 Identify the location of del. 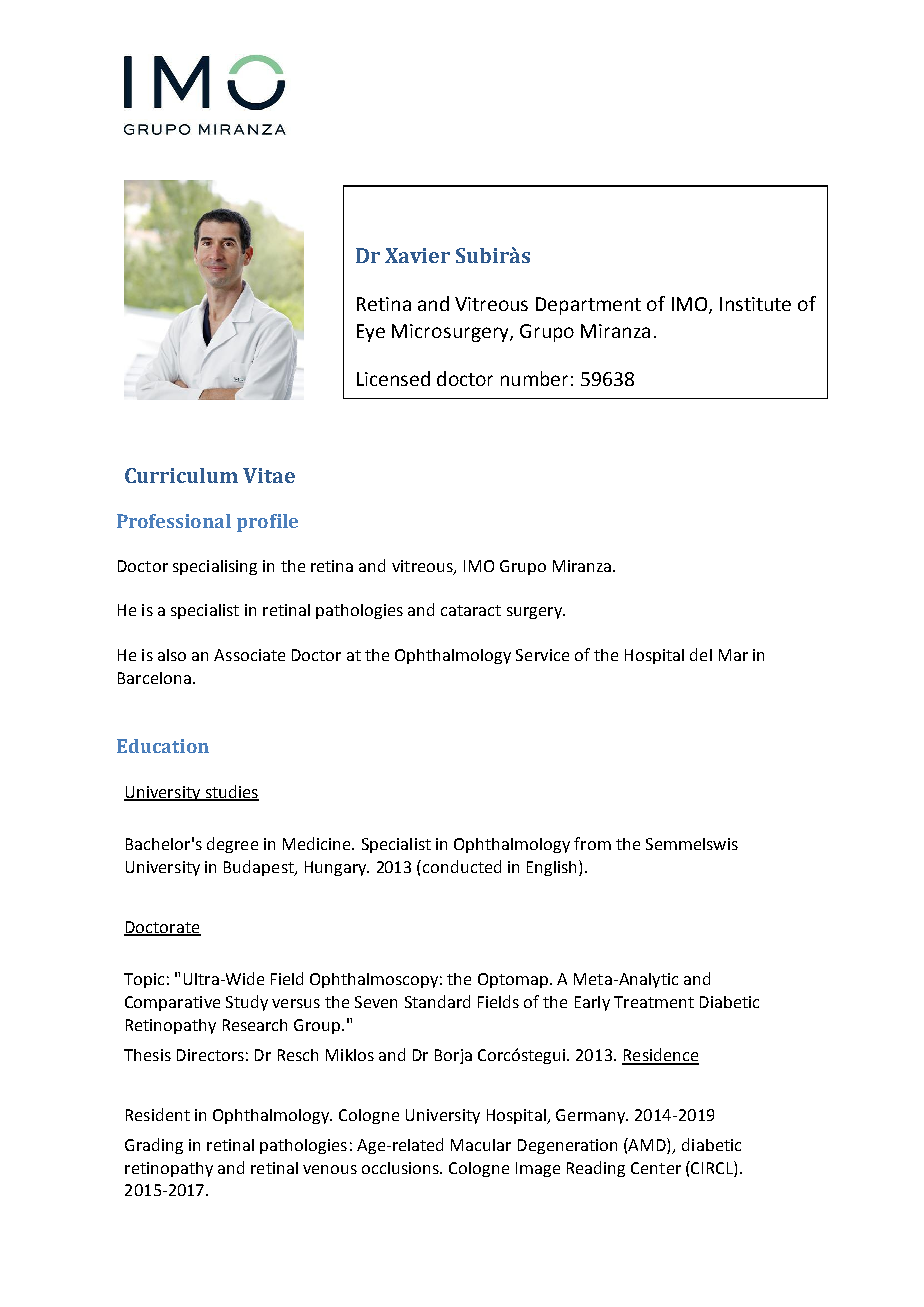
(701, 654).
